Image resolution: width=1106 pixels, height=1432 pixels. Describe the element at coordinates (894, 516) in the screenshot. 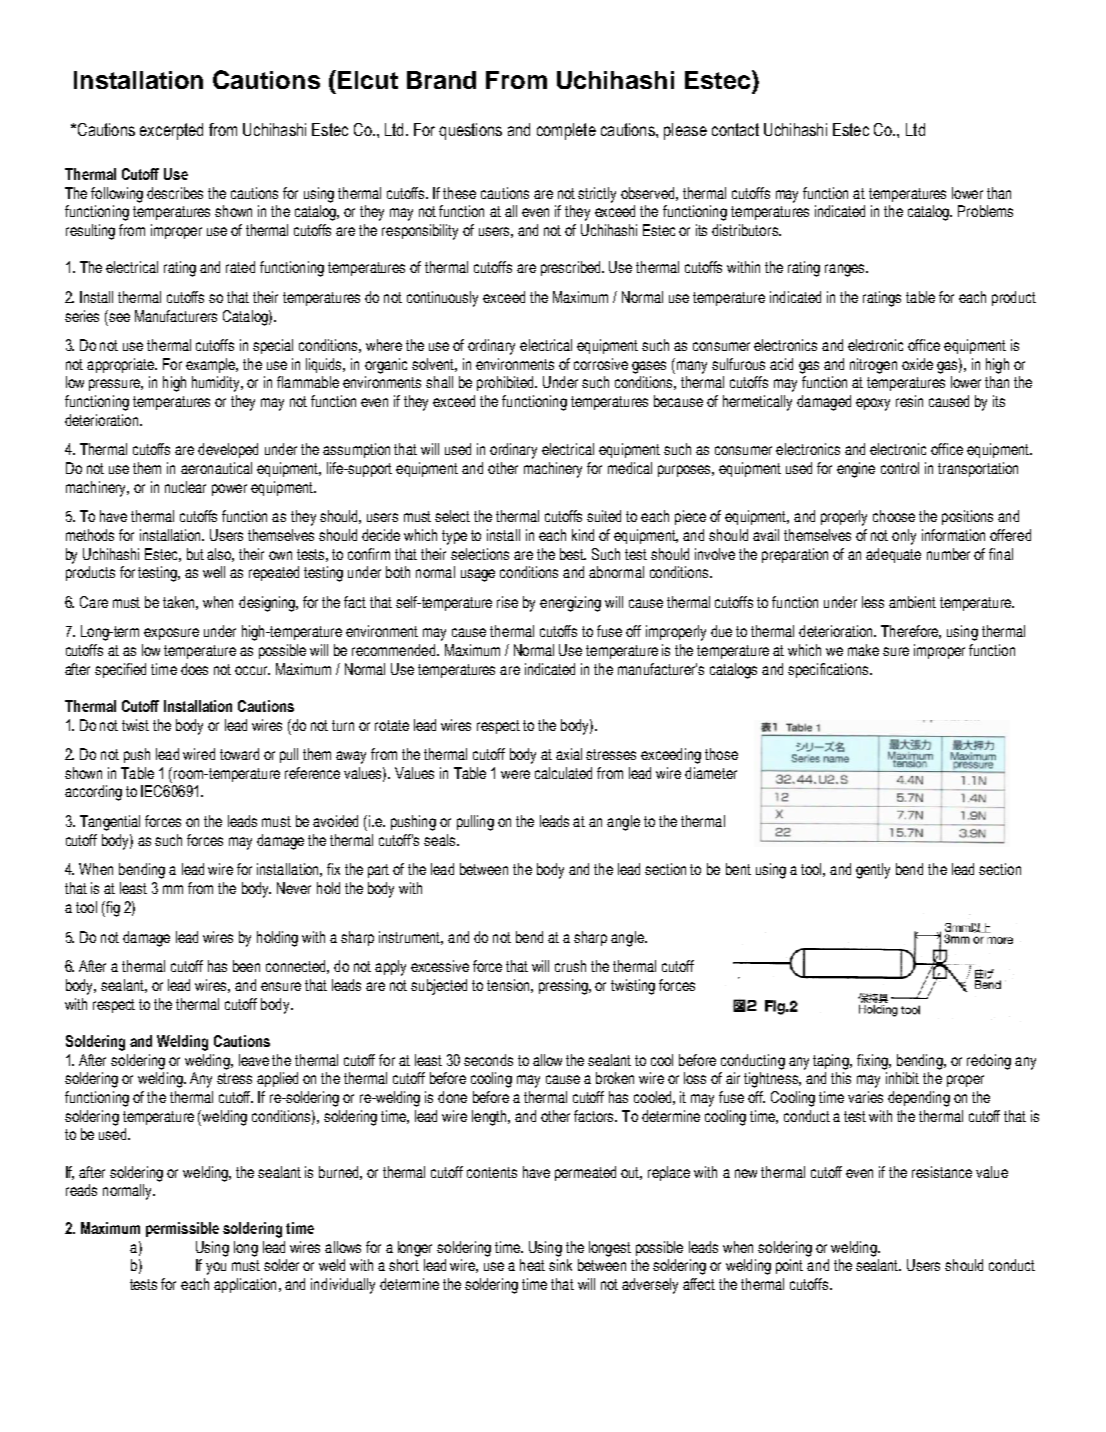

I see `choose` at that location.
